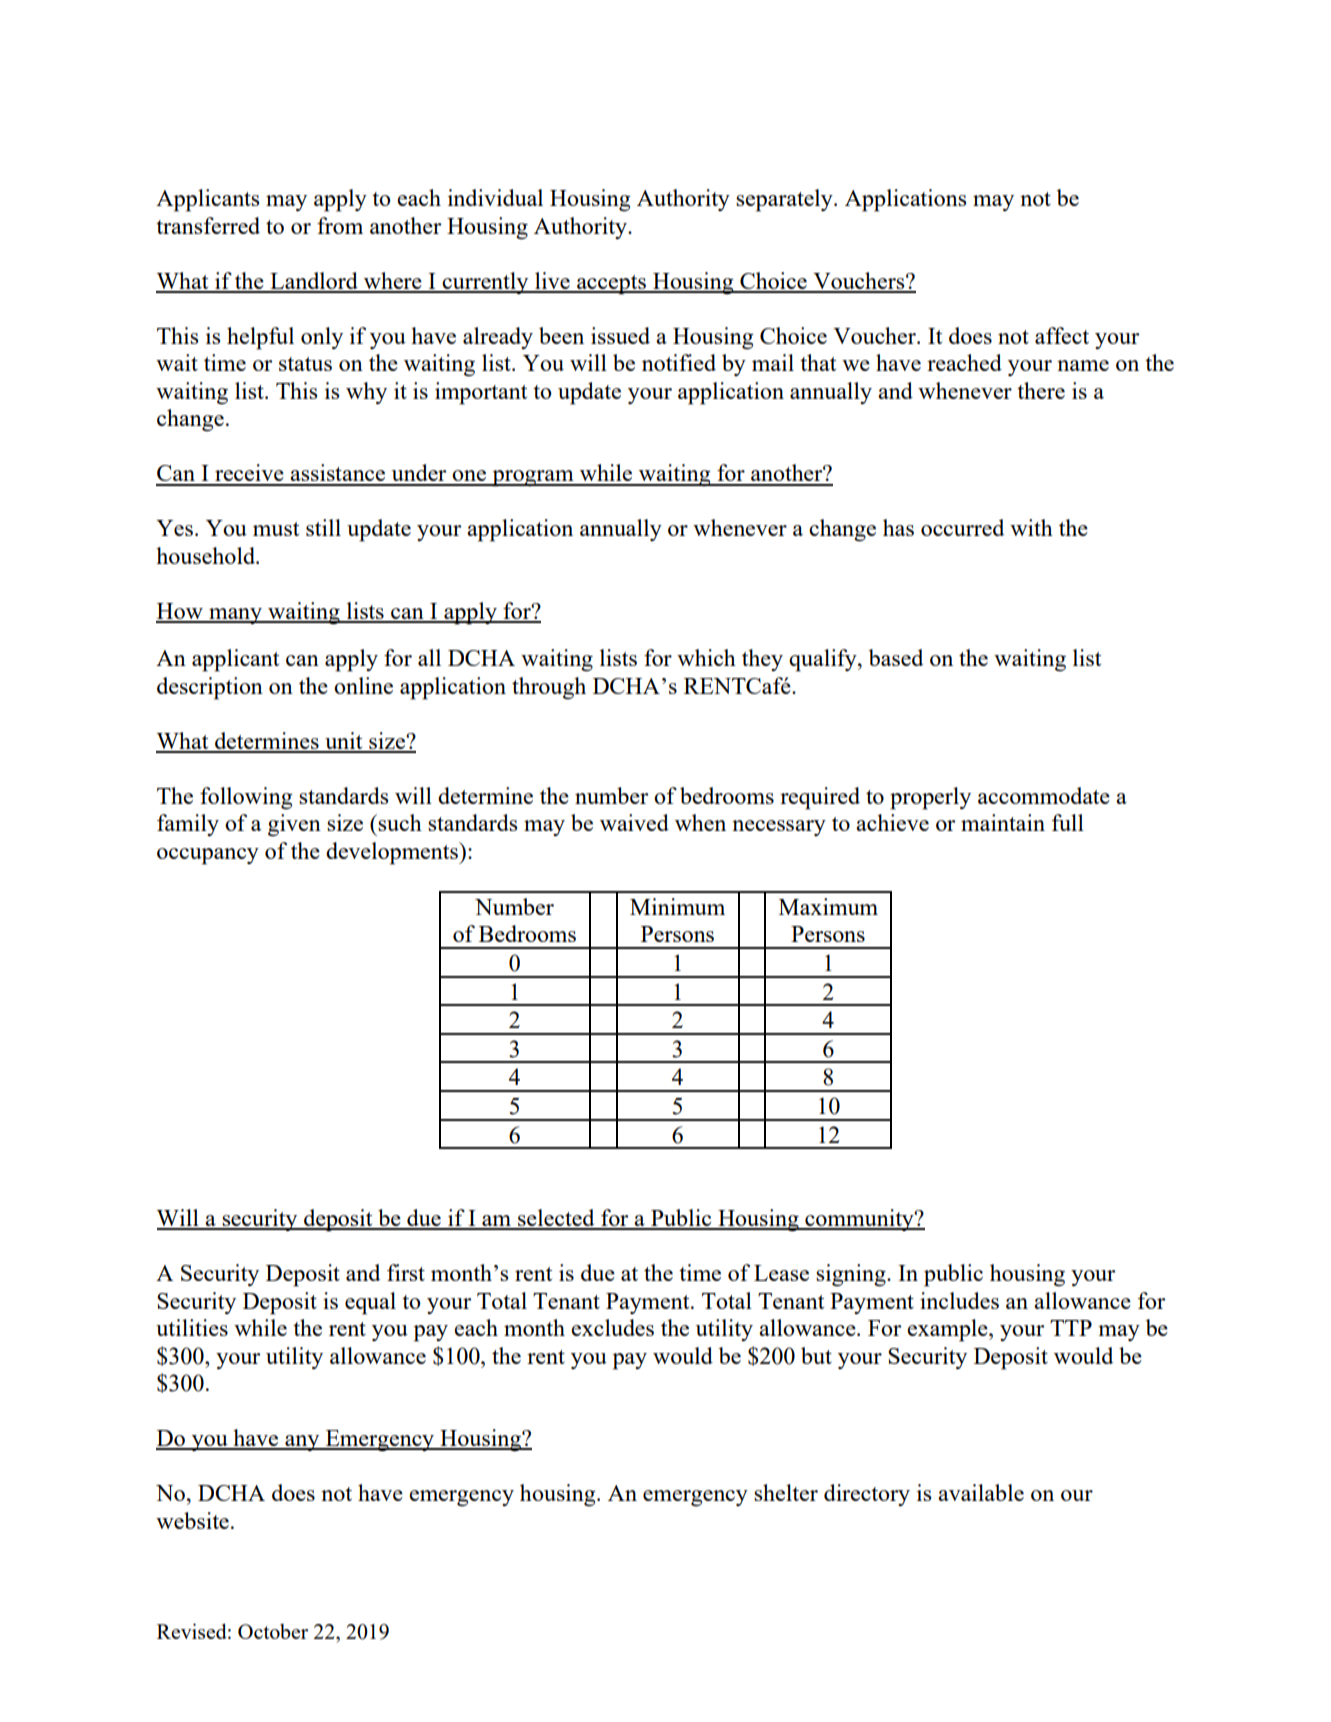 The height and width of the screenshot is (1722, 1331). I want to click on includes, so click(959, 1300).
